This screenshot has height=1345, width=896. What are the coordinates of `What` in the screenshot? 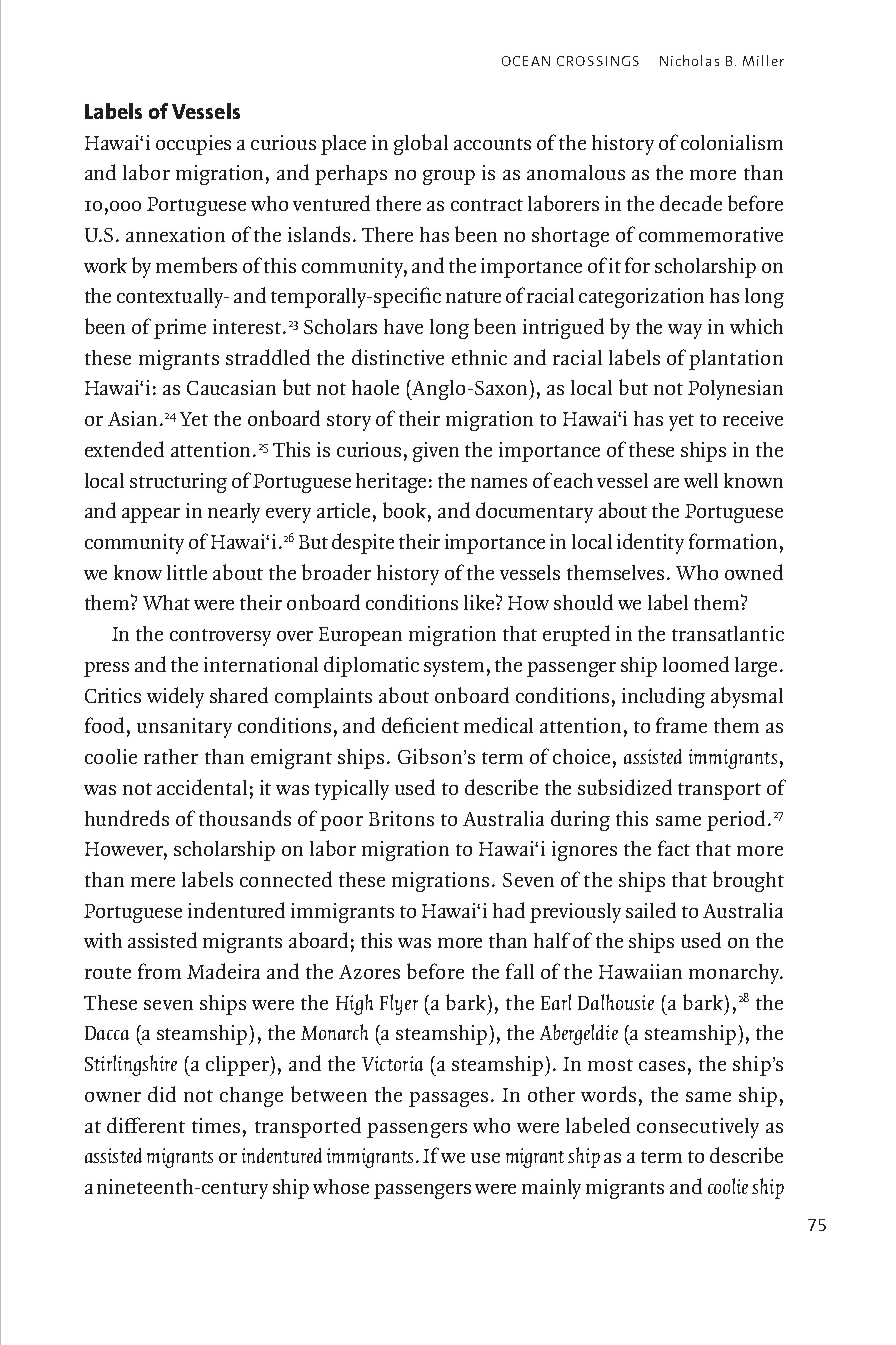 It's located at (166, 602).
